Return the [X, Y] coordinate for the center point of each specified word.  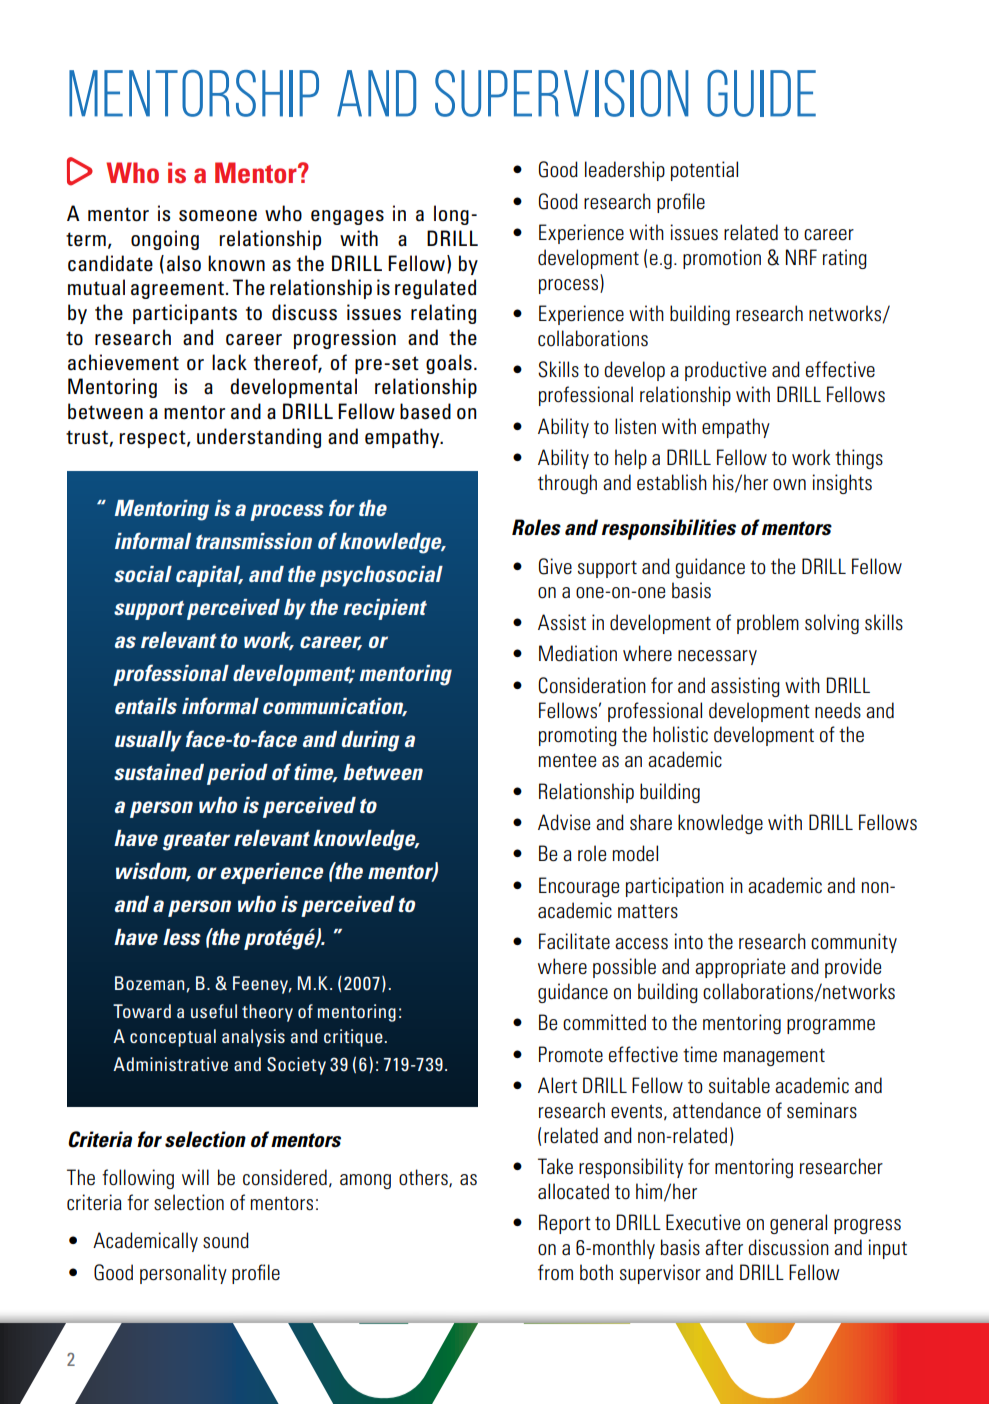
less [182, 937]
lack [229, 362]
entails [146, 706]
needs [838, 710]
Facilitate [574, 941]
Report [565, 1224]
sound [226, 1240]
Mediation [578, 653]
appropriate [740, 968]
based [425, 411]
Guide [761, 93]
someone [218, 216]
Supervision [562, 93]
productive [725, 371]
